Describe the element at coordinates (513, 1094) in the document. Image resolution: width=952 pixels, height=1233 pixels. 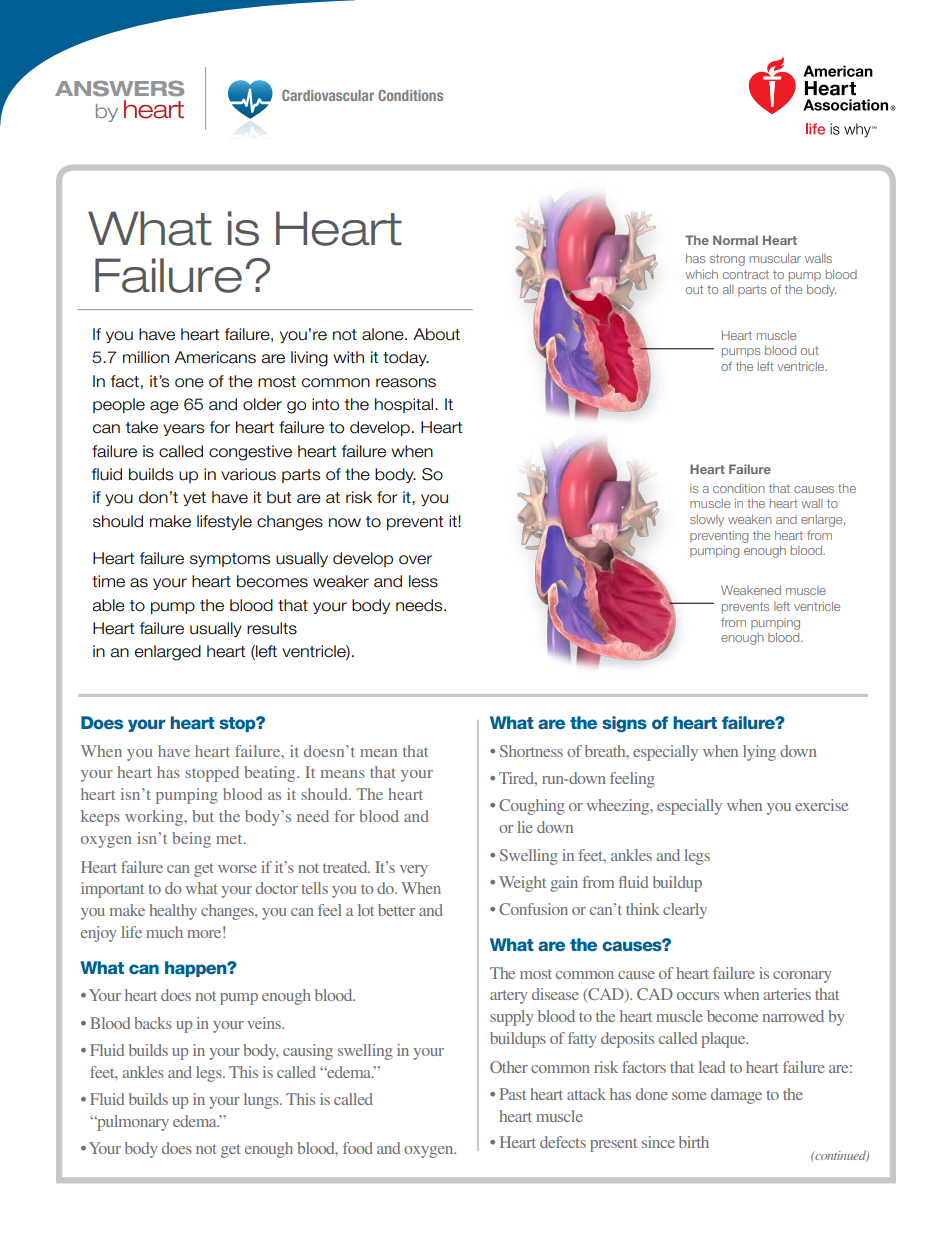
I see `Past` at that location.
